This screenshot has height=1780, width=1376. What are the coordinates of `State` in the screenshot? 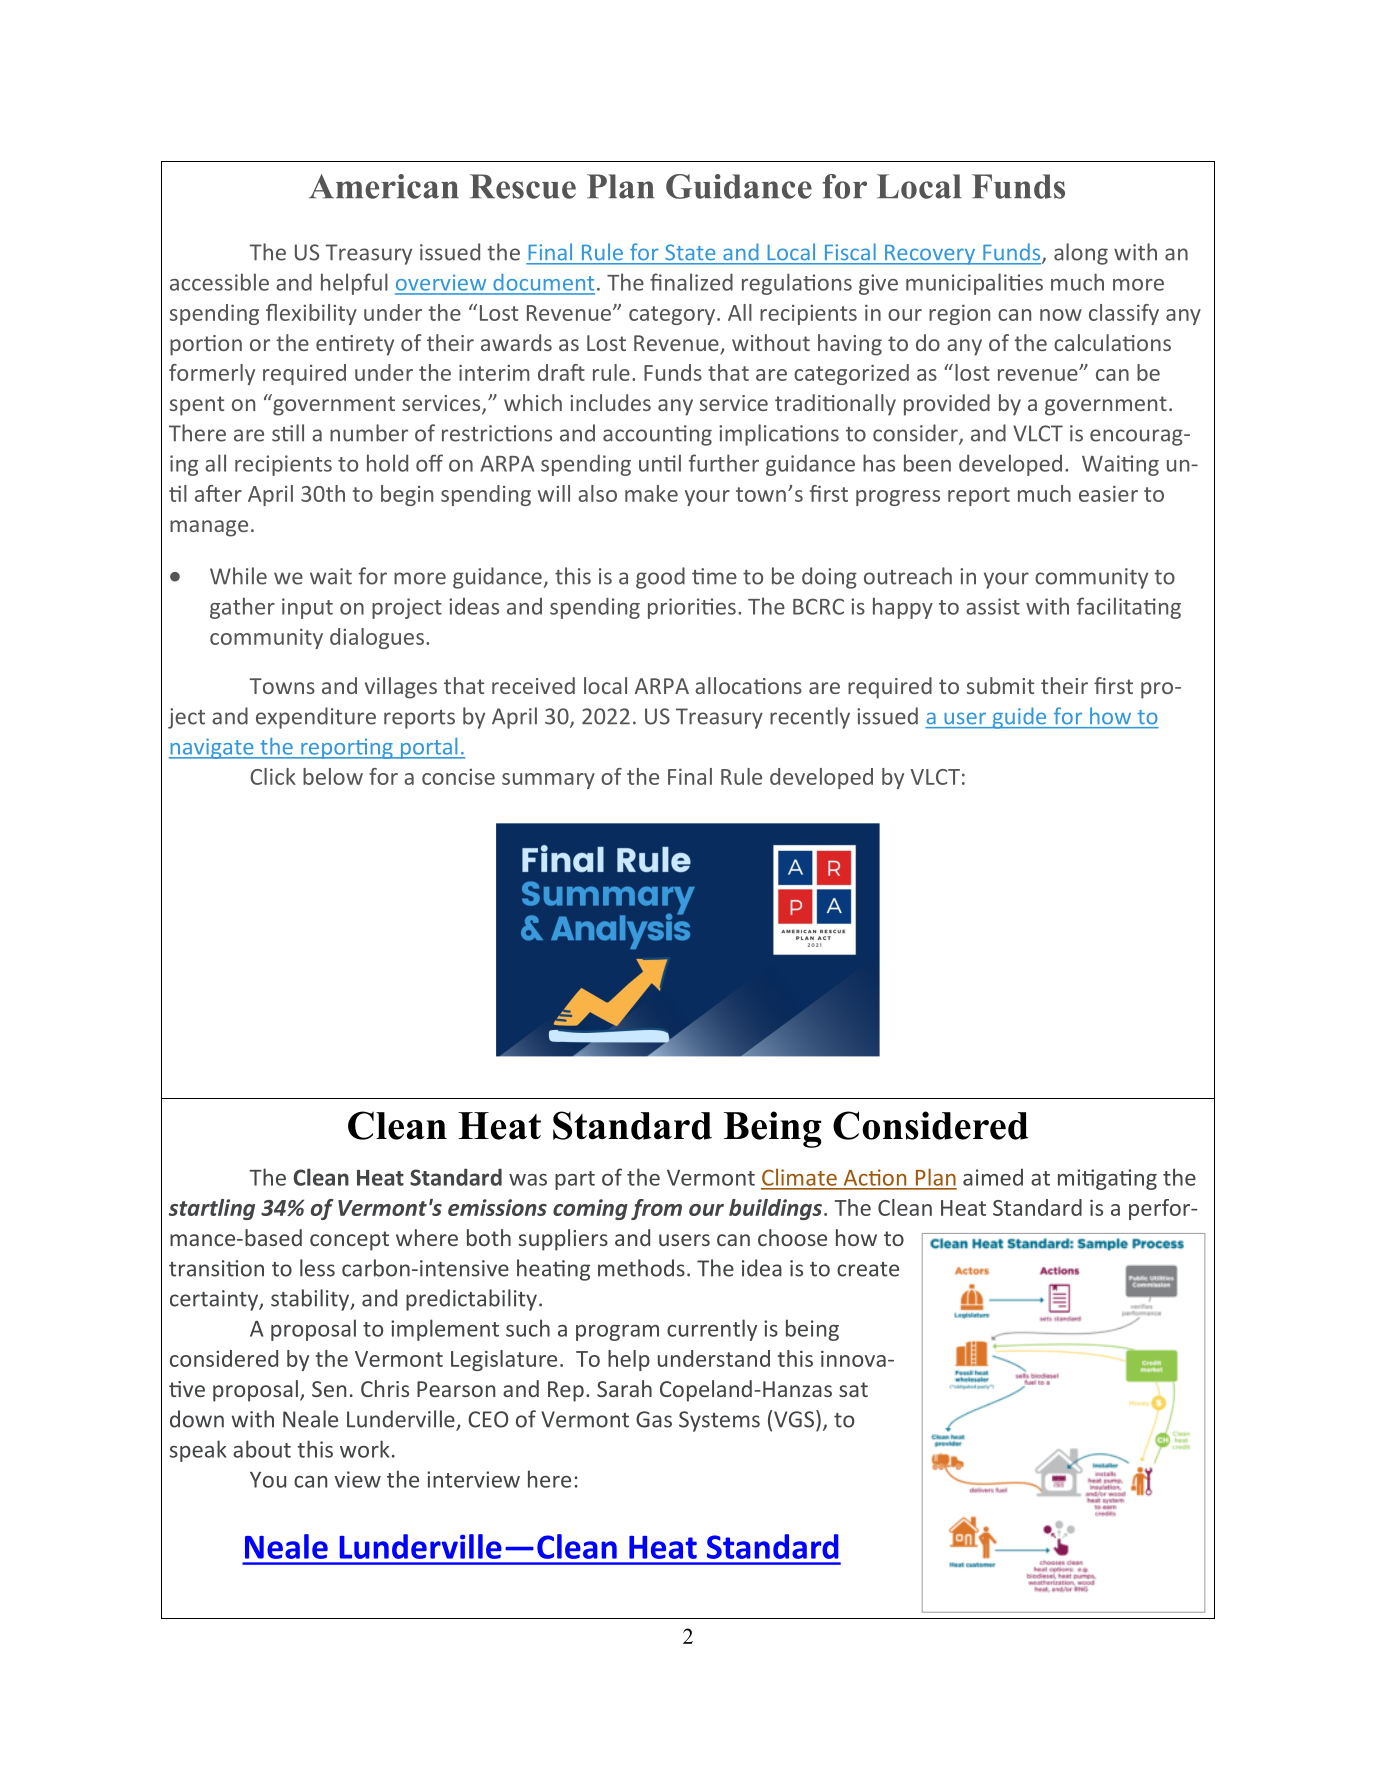 It's located at (690, 252).
